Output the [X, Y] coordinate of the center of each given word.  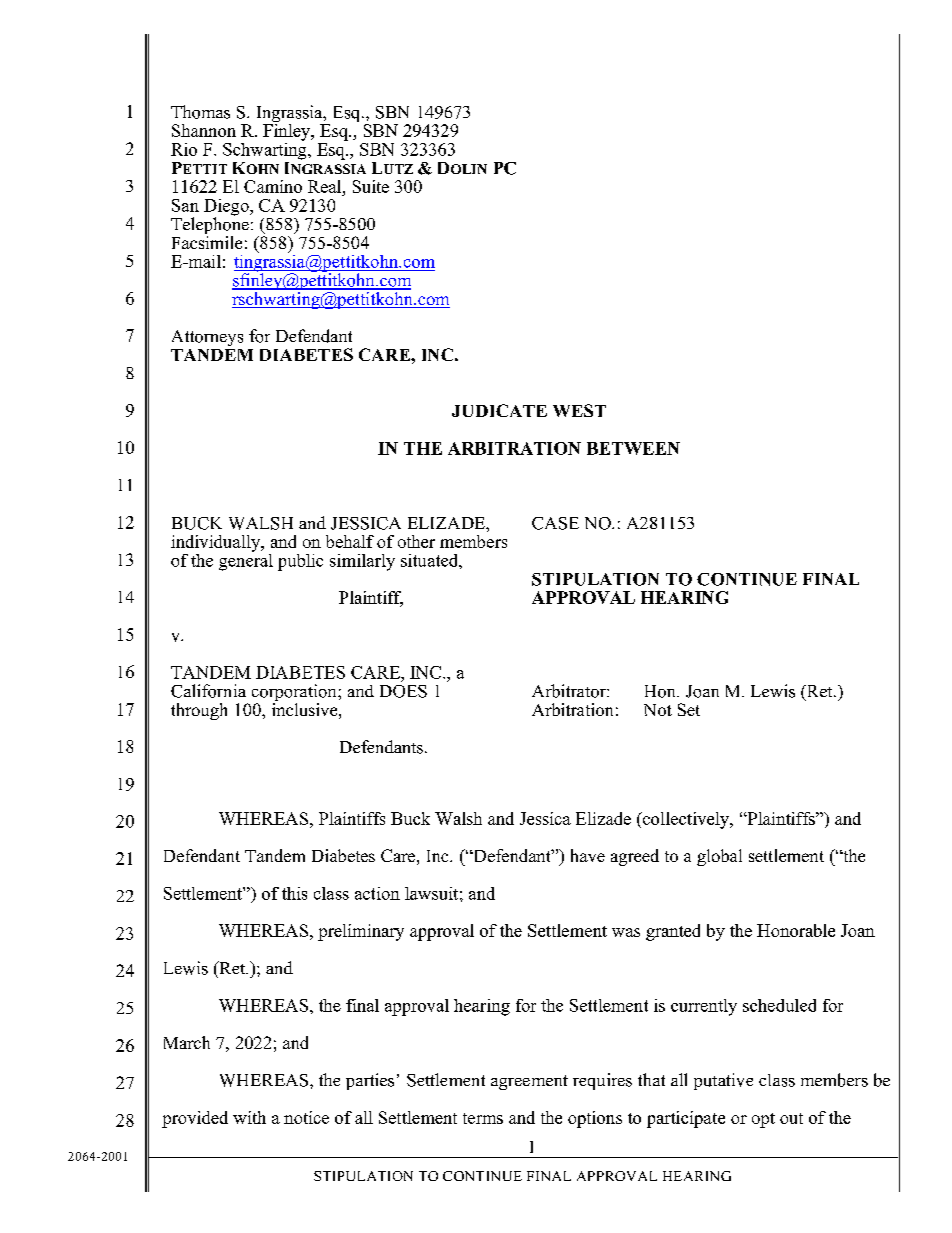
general [246, 561]
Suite [371, 186]
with [249, 1117]
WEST [579, 410]
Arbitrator [570, 691]
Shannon [204, 130]
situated [430, 560]
